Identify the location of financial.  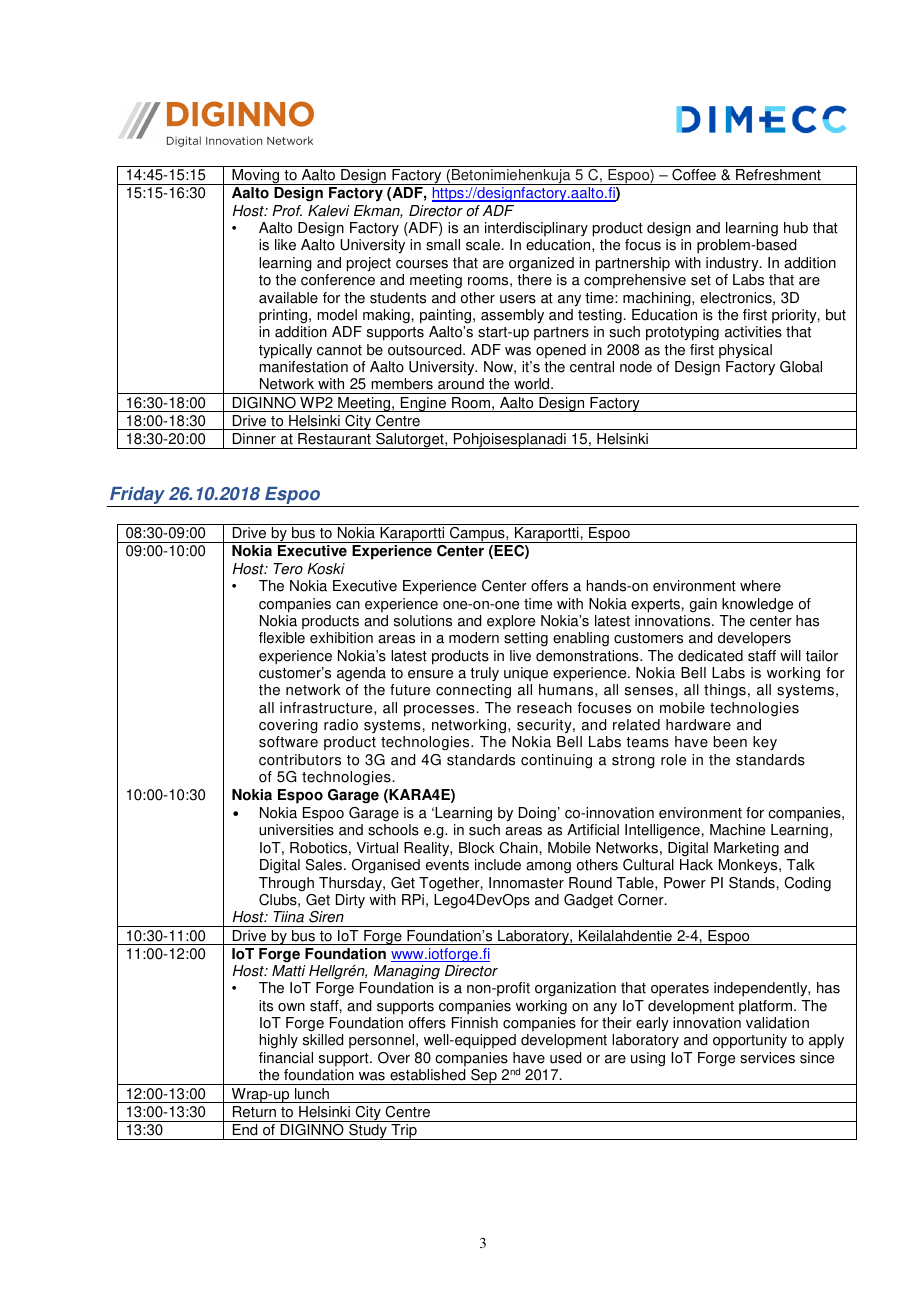
(286, 1058).
